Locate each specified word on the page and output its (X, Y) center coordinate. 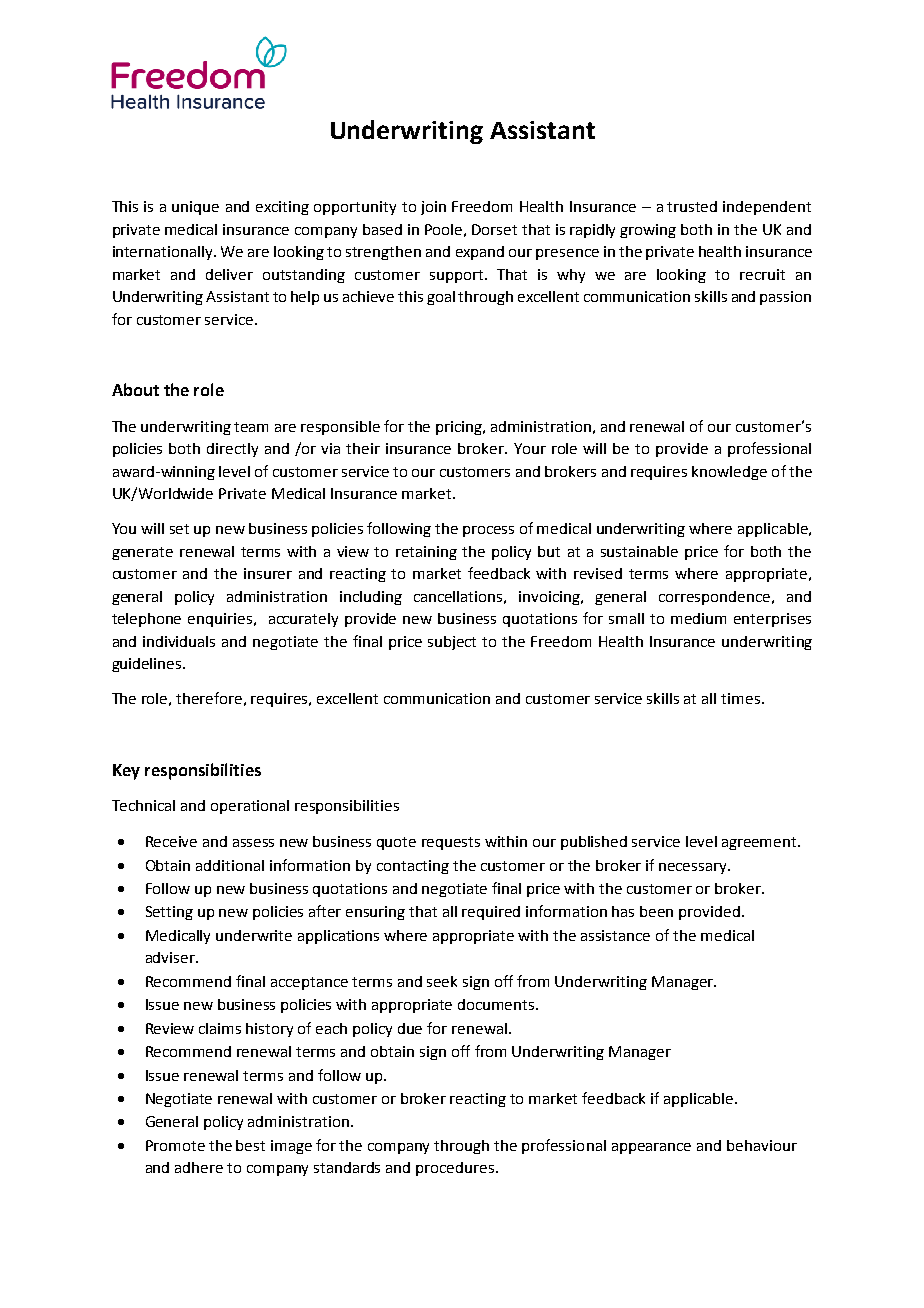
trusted (692, 206)
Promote (175, 1145)
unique (195, 208)
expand (480, 253)
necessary (694, 868)
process (488, 531)
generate (142, 553)
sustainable (639, 551)
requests (451, 843)
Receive (171, 841)
